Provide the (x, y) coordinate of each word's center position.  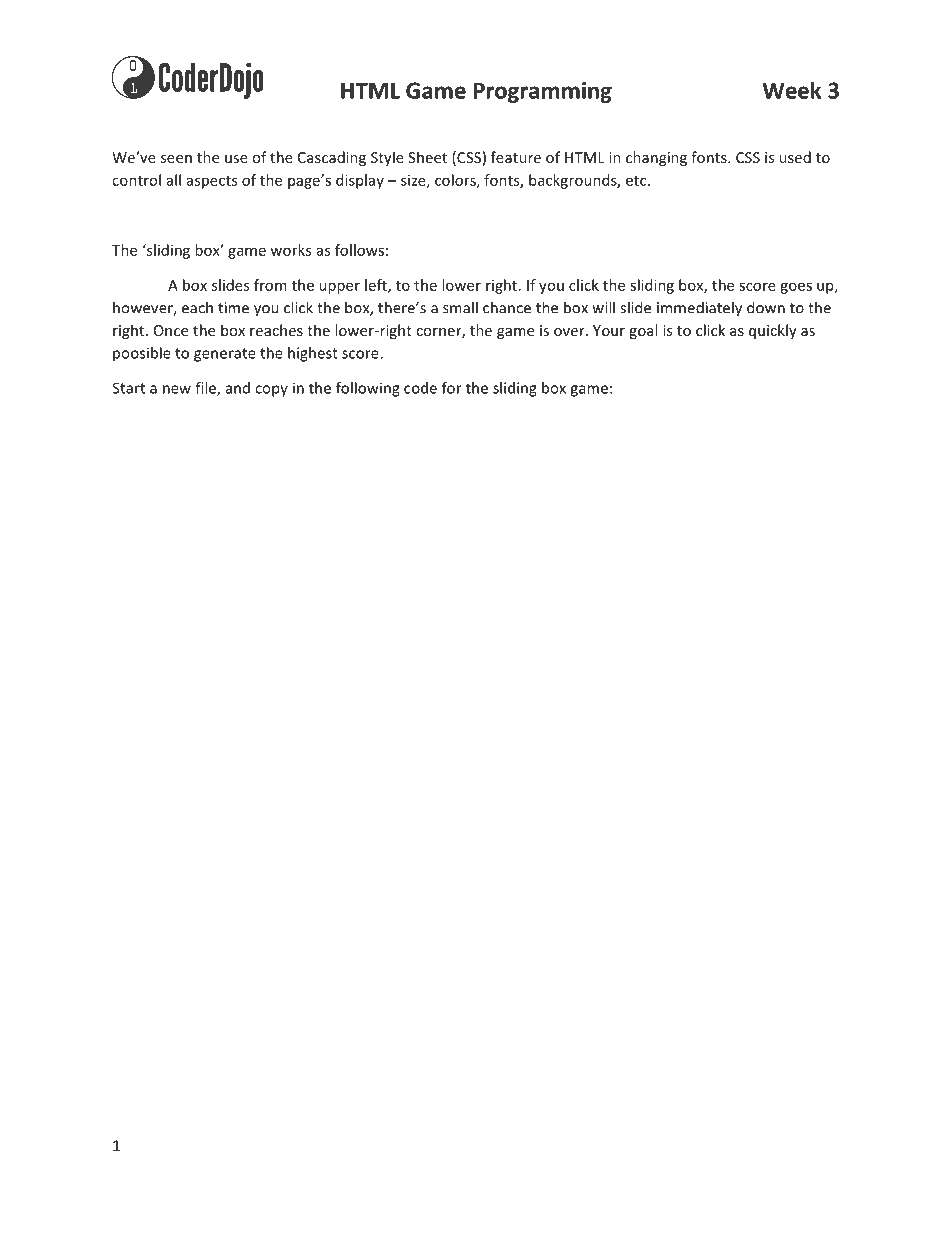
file (206, 389)
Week (792, 90)
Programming (543, 92)
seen (176, 159)
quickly (773, 331)
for (452, 388)
